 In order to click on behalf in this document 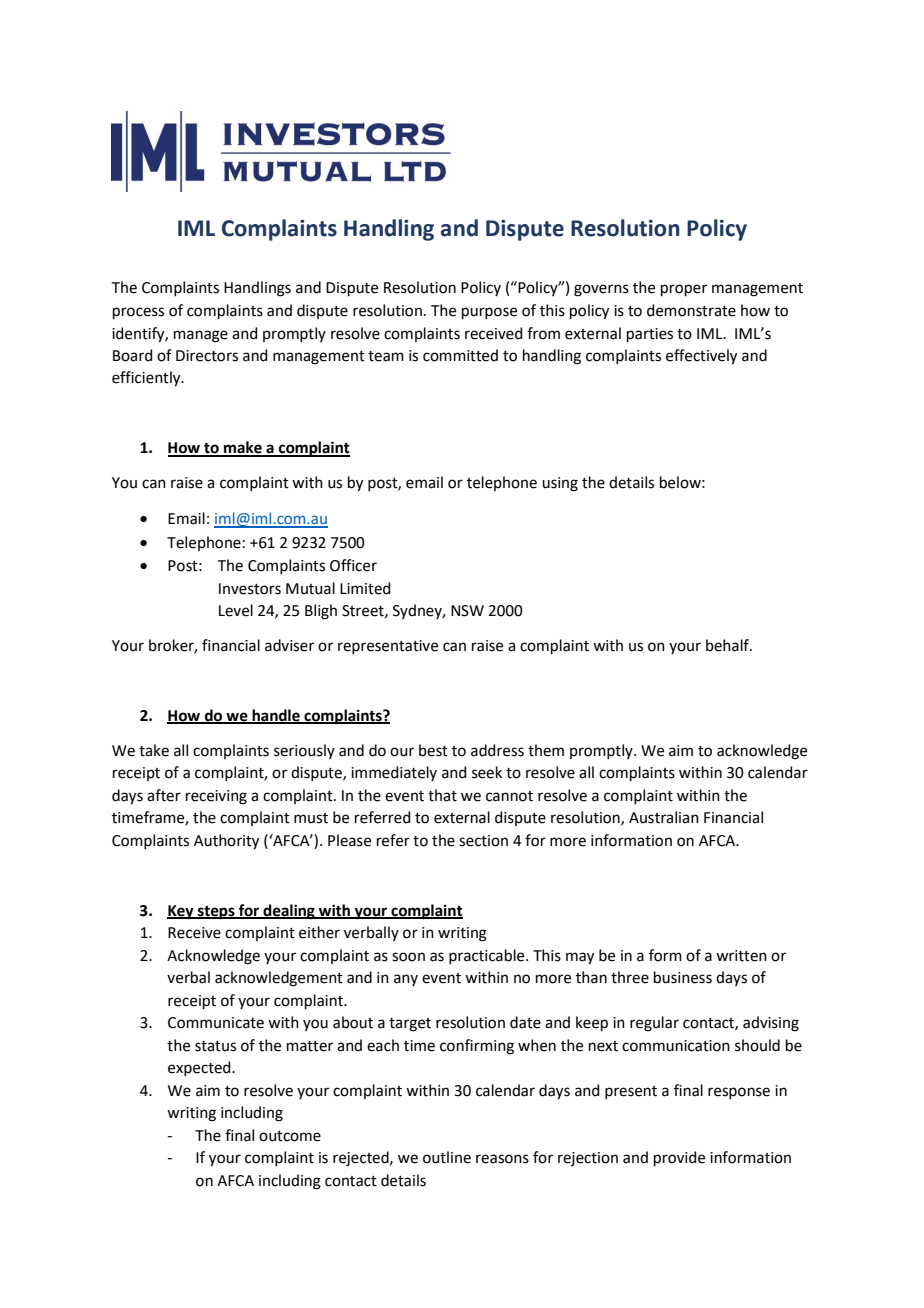, I will do `click(728, 645)`.
